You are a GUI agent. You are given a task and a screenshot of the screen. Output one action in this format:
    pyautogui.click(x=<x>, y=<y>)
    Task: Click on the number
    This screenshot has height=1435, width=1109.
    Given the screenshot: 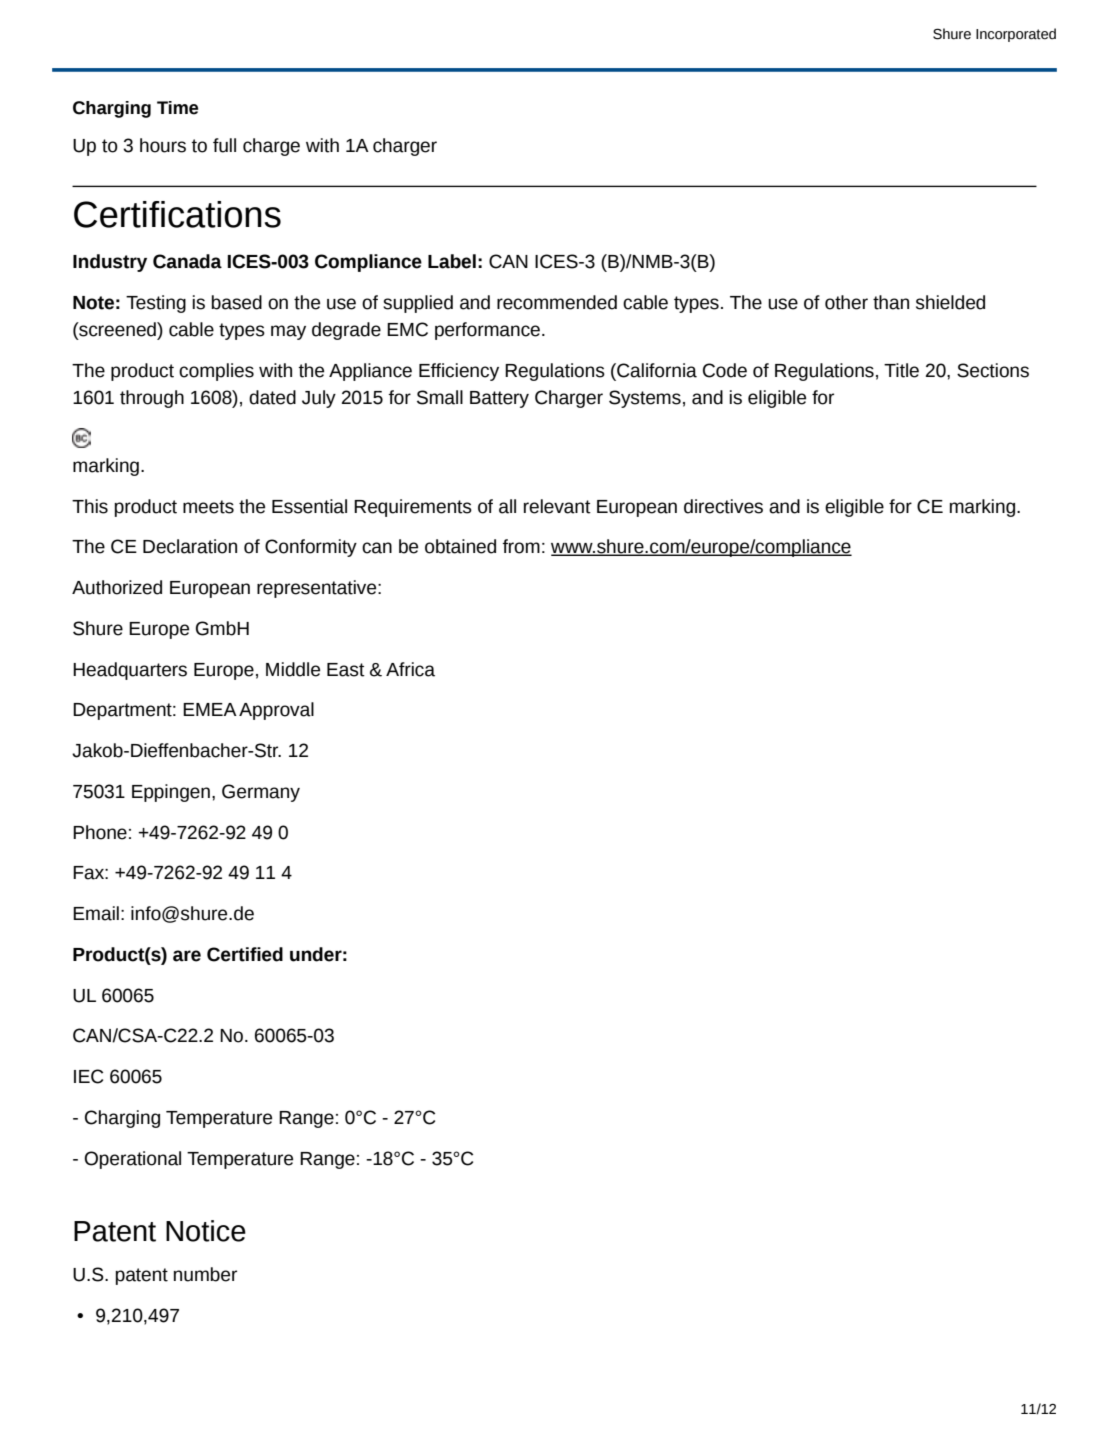 What is the action you would take?
    pyautogui.click(x=205, y=1274)
